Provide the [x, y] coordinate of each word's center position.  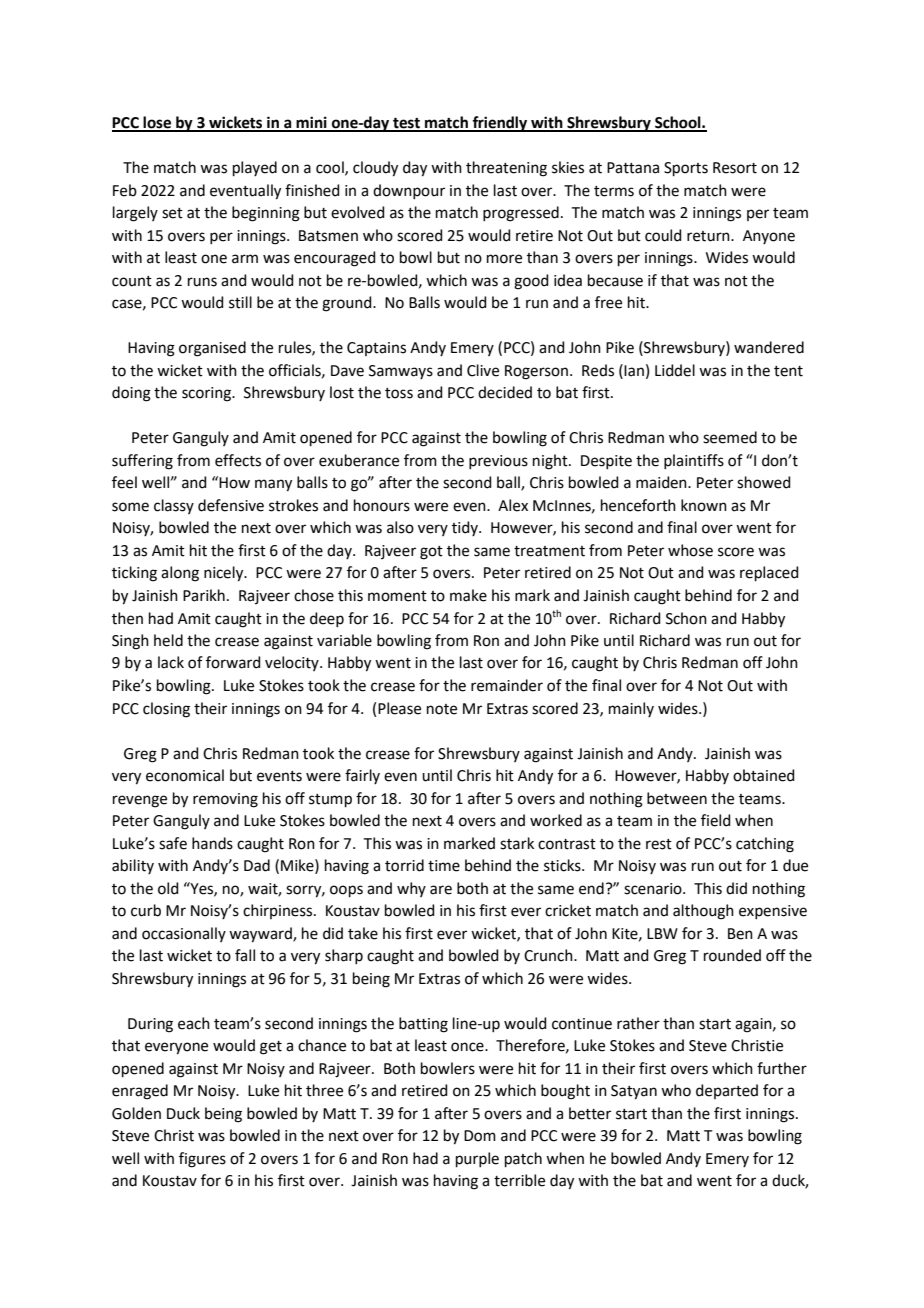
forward [233, 662]
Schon [686, 618]
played [255, 168]
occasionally [184, 934]
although [703, 912]
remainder [507, 685]
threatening [506, 169]
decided [505, 392]
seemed [730, 437]
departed [727, 1091]
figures [202, 1160]
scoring [208, 394]
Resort [735, 168]
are [441, 890]
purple [477, 1159]
